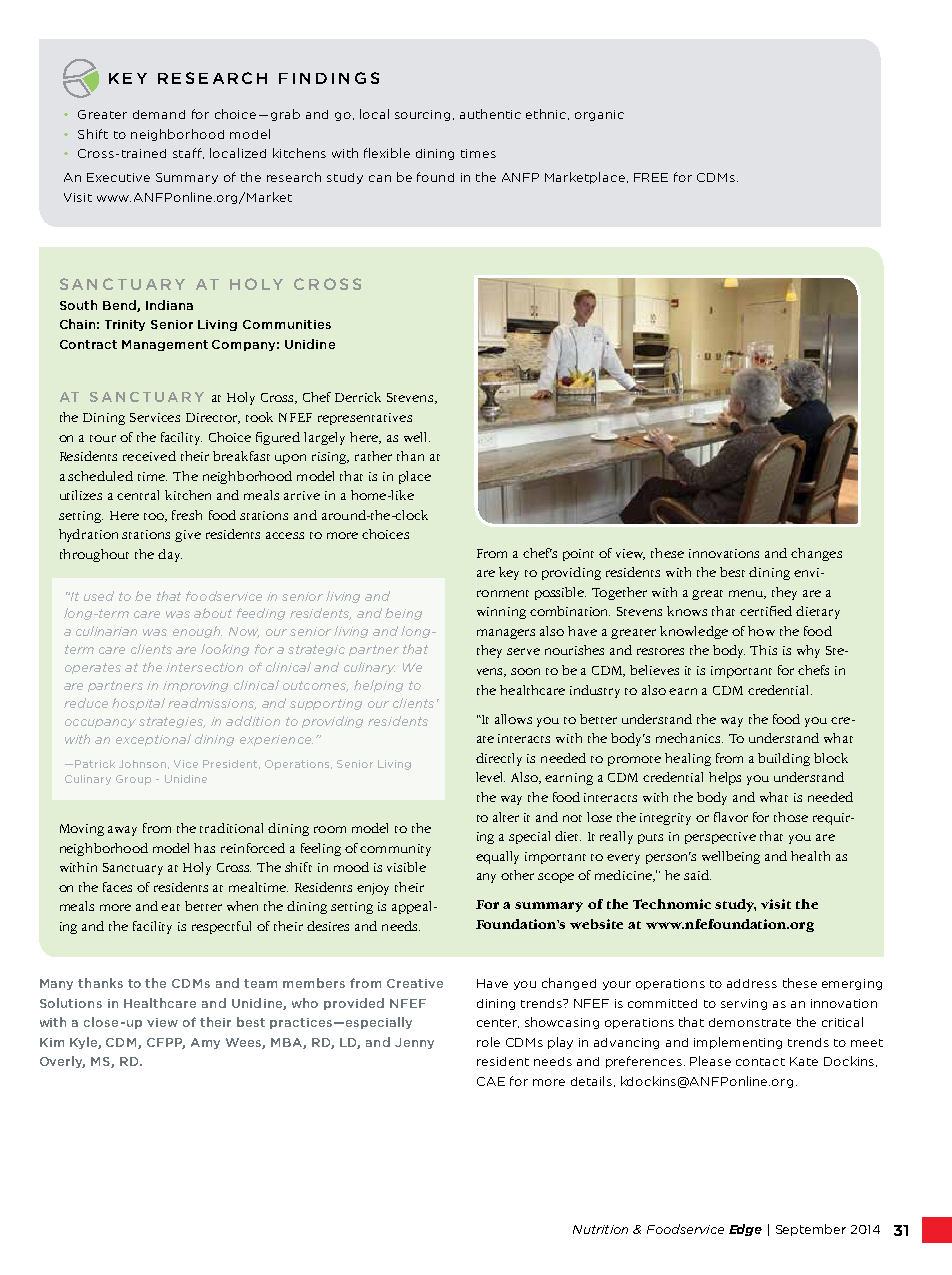  Describe the element at coordinates (506, 634) in the screenshot. I see `managers` at that location.
